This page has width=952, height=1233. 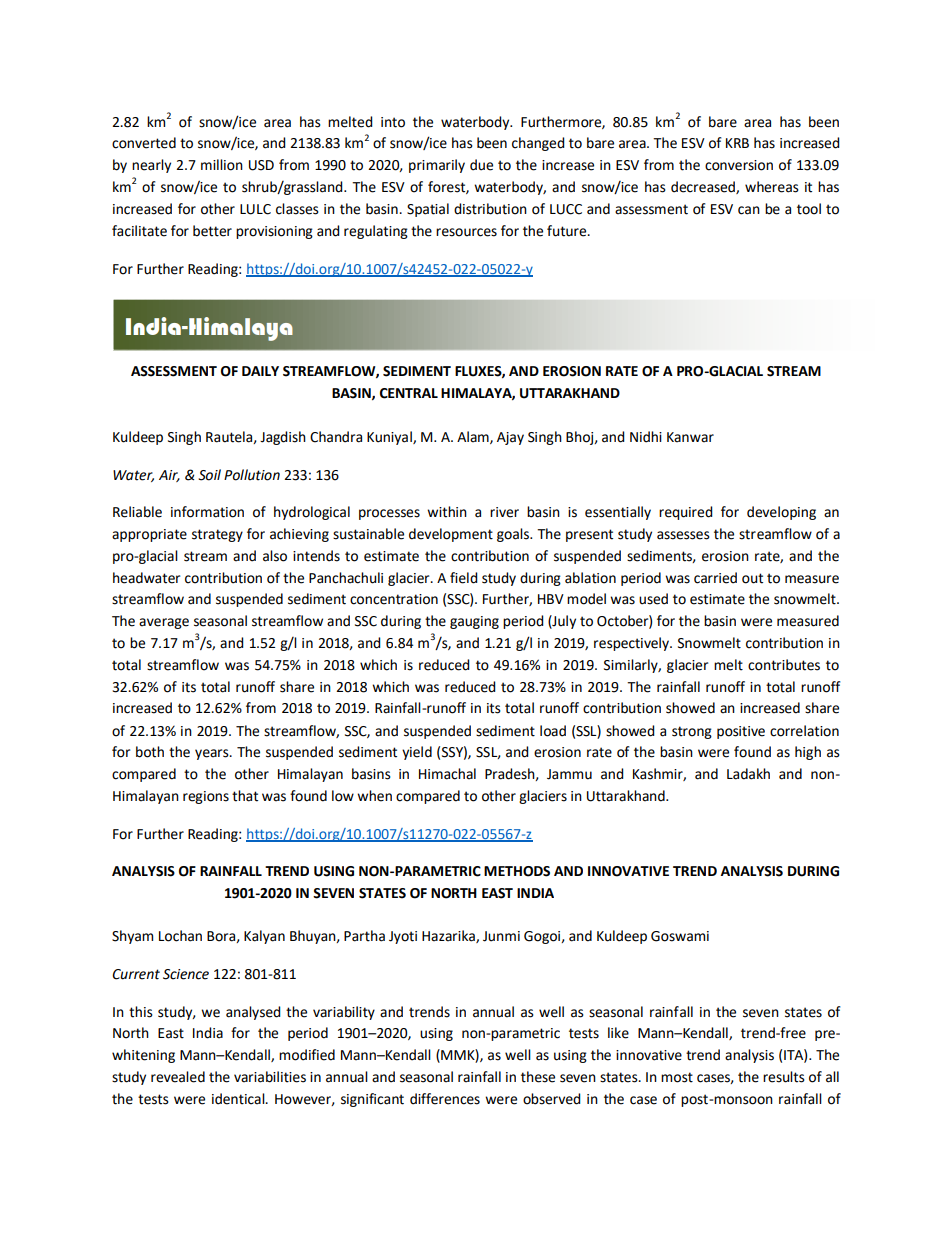 I want to click on most, so click(x=677, y=1077).
